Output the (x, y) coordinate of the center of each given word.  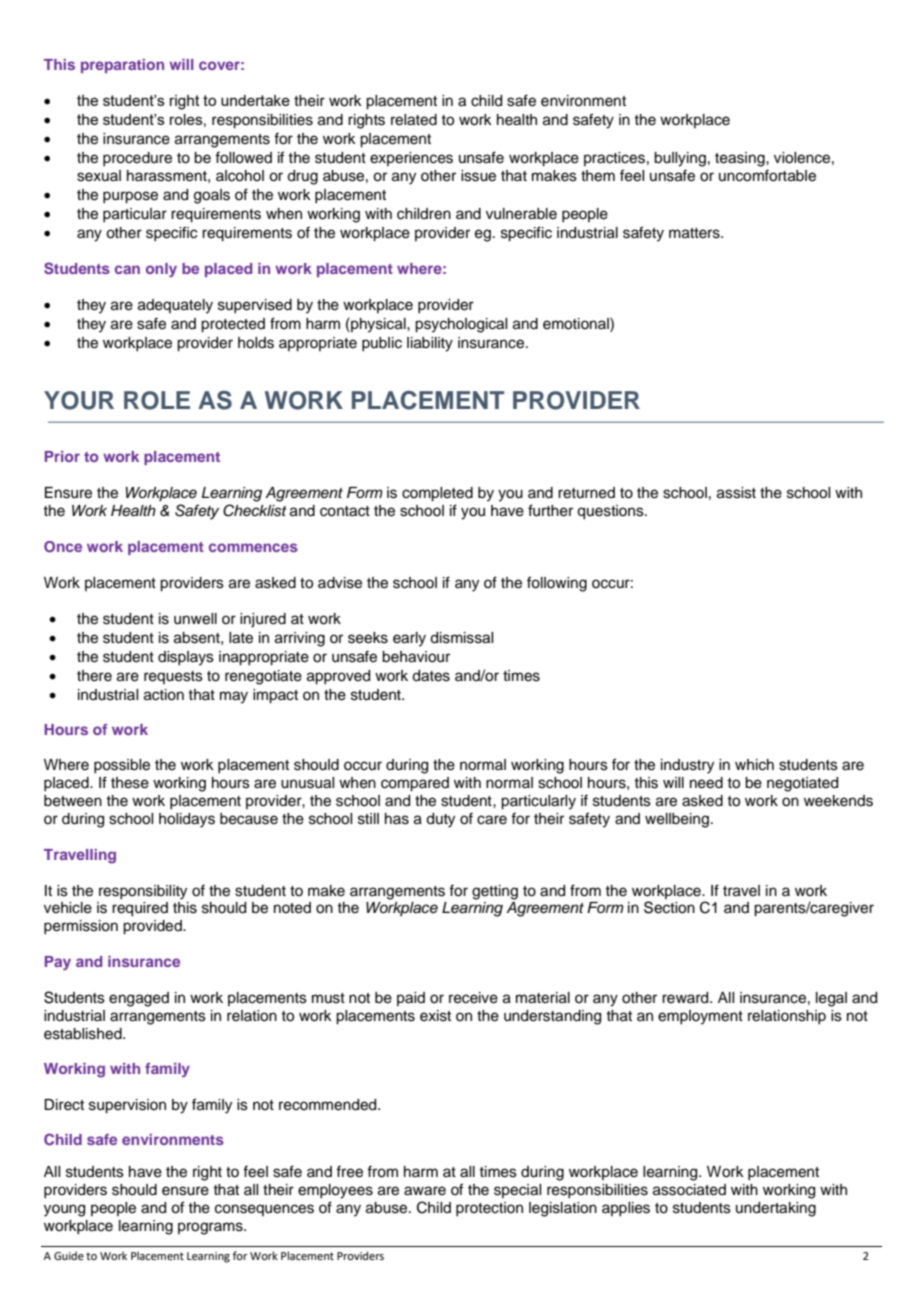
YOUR (79, 400)
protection (489, 1209)
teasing (741, 159)
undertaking (776, 1209)
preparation (122, 66)
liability (430, 344)
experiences (411, 159)
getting (495, 892)
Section (669, 907)
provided (153, 927)
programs (211, 1228)
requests (173, 677)
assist (736, 493)
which (754, 765)
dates (431, 676)
